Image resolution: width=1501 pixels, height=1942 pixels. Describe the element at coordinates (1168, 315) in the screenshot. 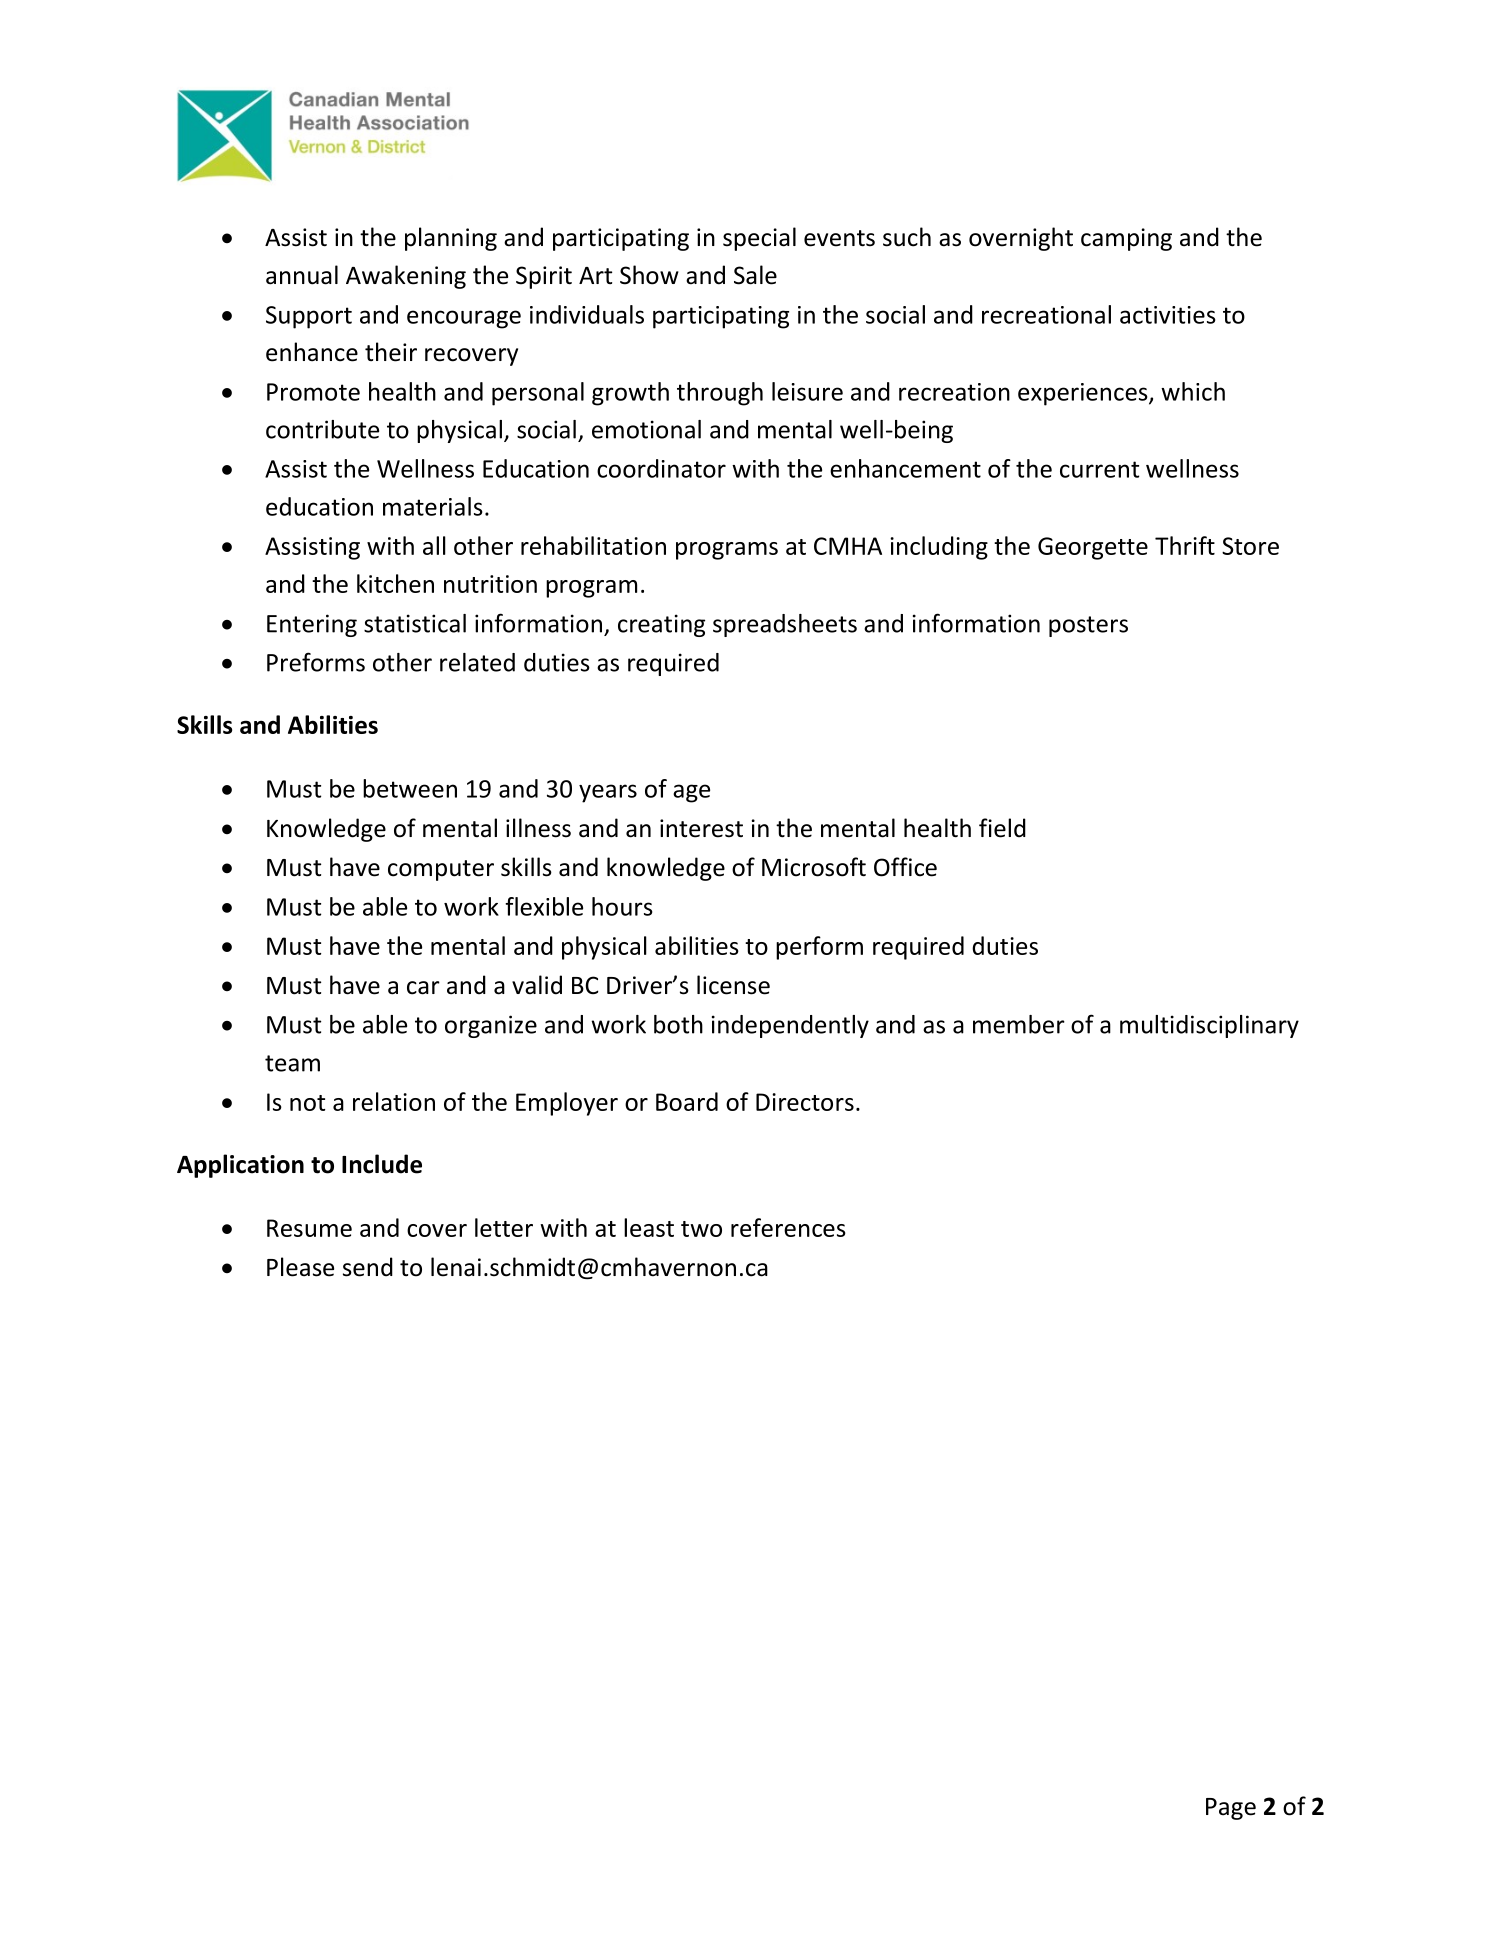

I see `activities` at that location.
